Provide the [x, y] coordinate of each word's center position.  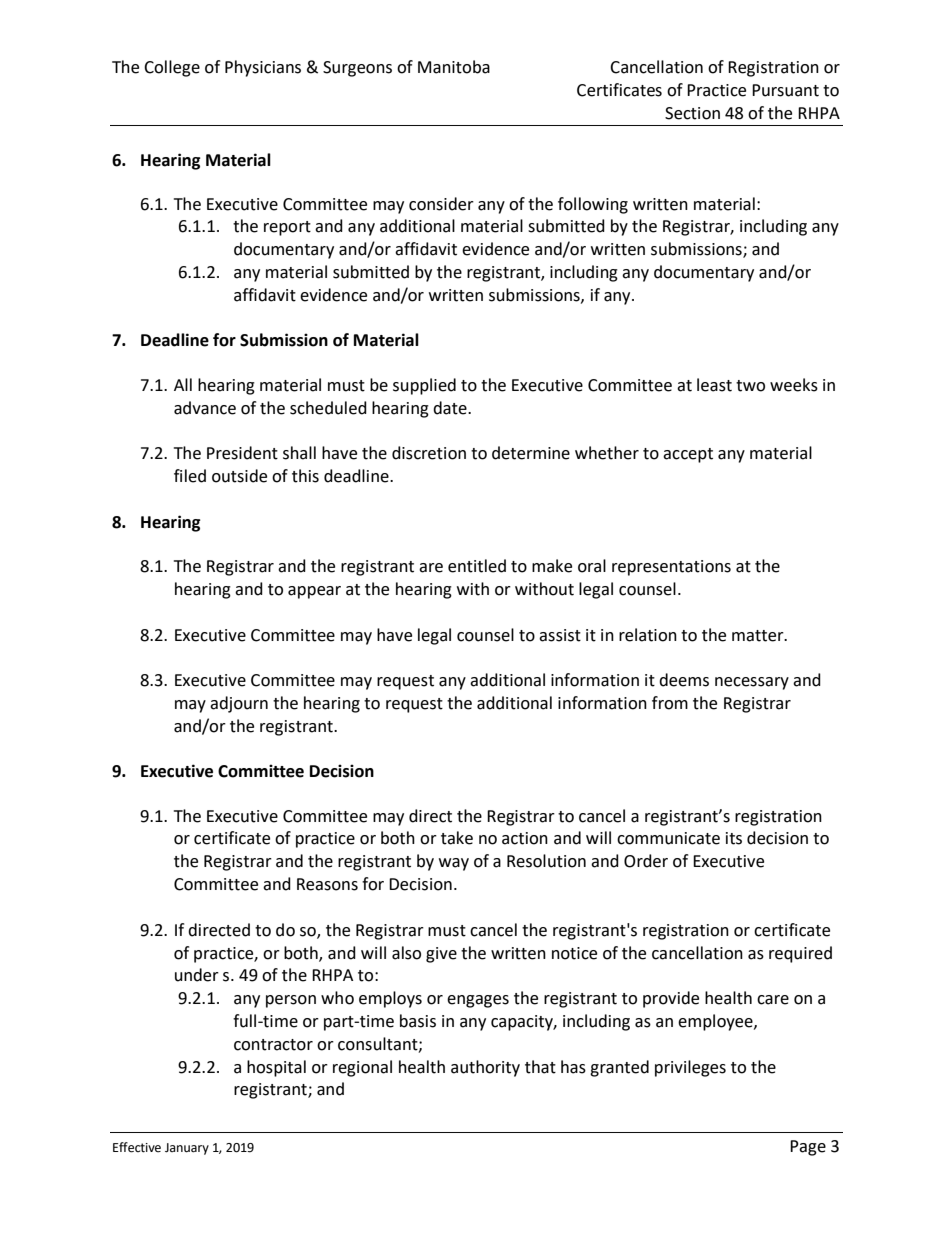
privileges [690, 1068]
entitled [477, 566]
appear [314, 592]
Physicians [263, 68]
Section [692, 113]
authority [485, 1068]
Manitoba [454, 67]
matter [759, 636]
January [187, 1149]
